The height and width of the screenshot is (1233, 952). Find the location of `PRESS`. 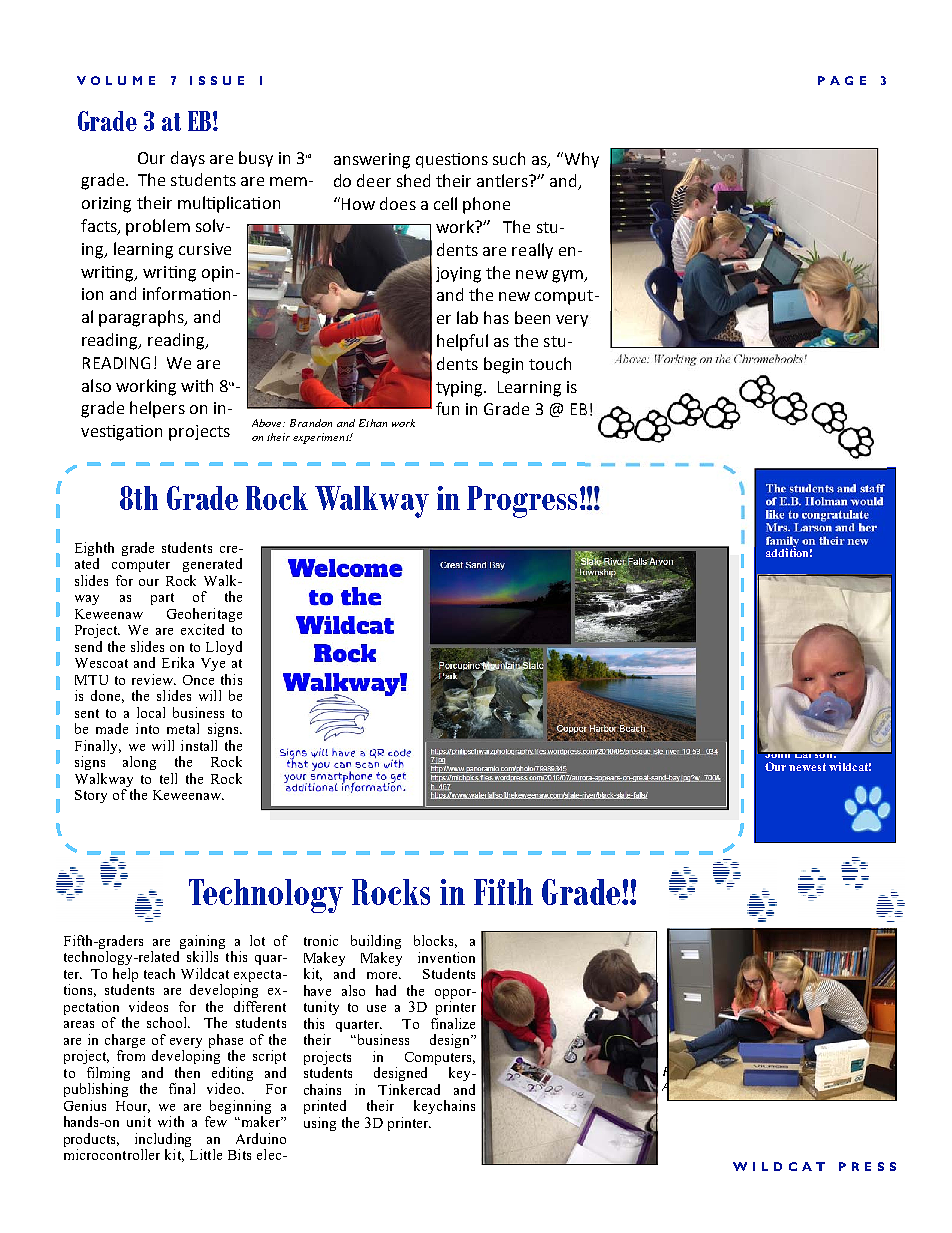

PRESS is located at coordinates (867, 1166).
